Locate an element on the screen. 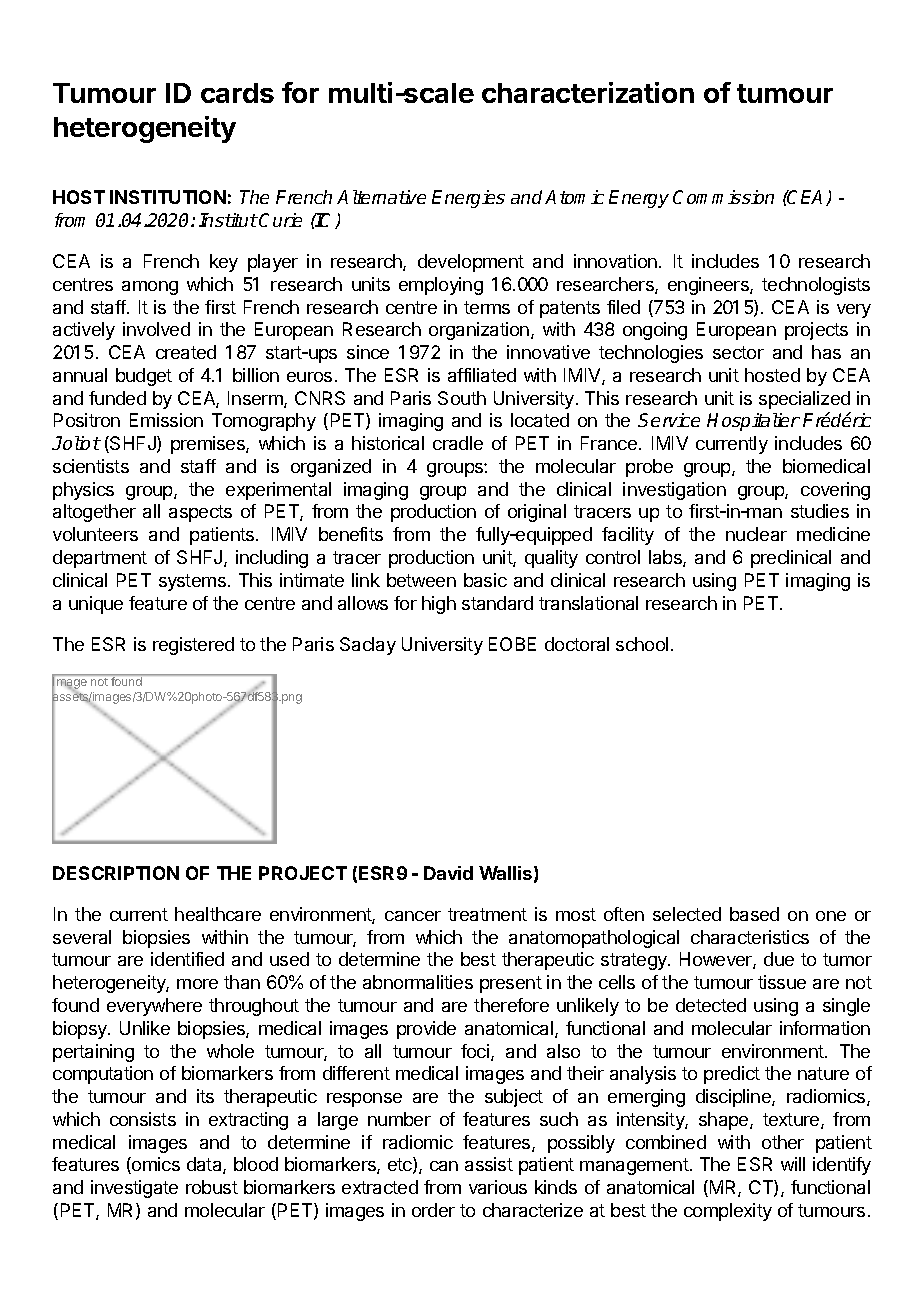 The height and width of the screenshot is (1308, 924). premises is located at coordinates (209, 445).
